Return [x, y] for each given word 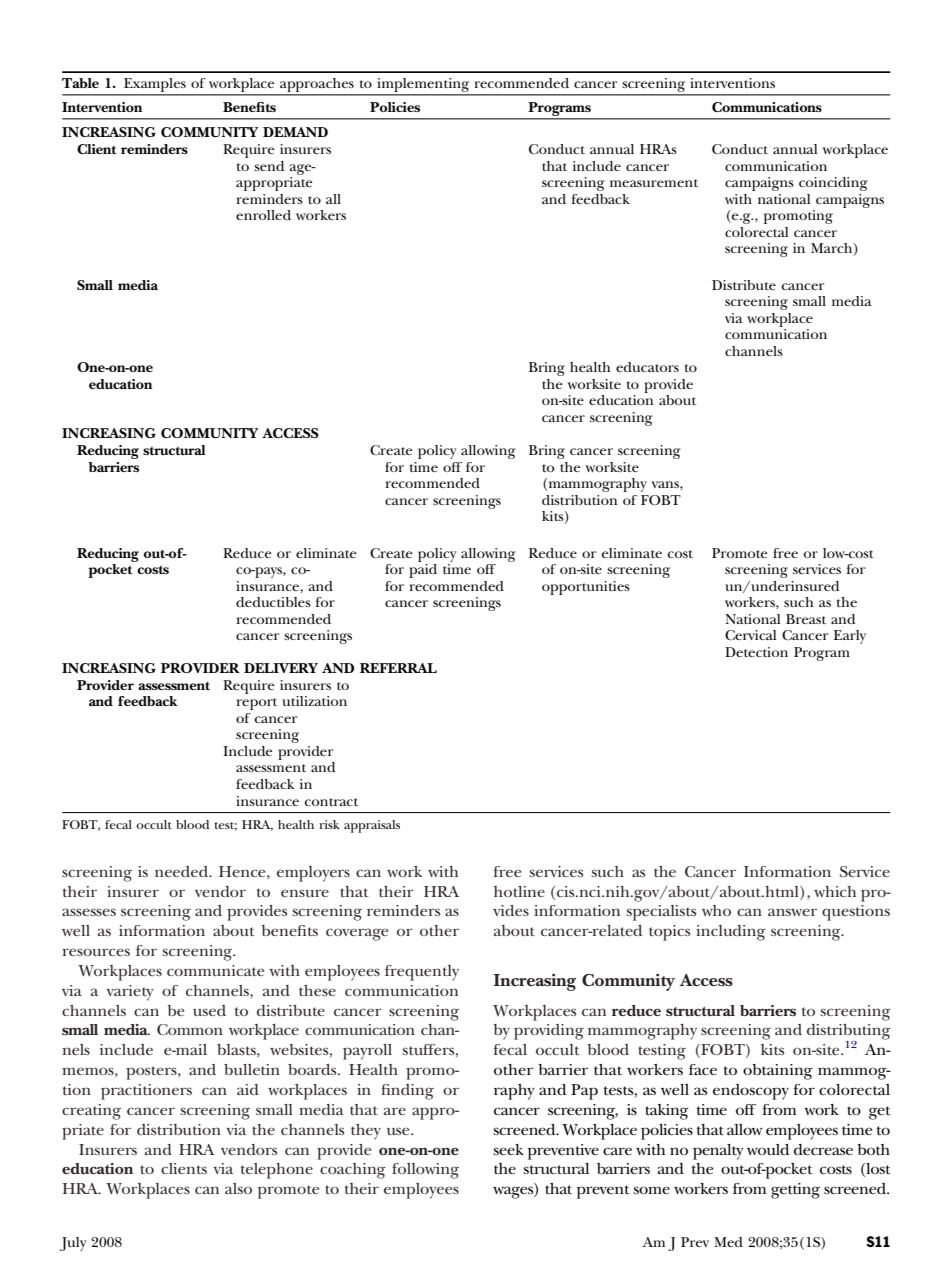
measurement [654, 183]
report [257, 704]
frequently [422, 973]
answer [792, 912]
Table [80, 83]
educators [647, 367]
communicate [215, 970]
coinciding [833, 184]
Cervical [750, 635]
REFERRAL [398, 668]
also [238, 1188]
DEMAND [295, 132]
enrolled [263, 215]
